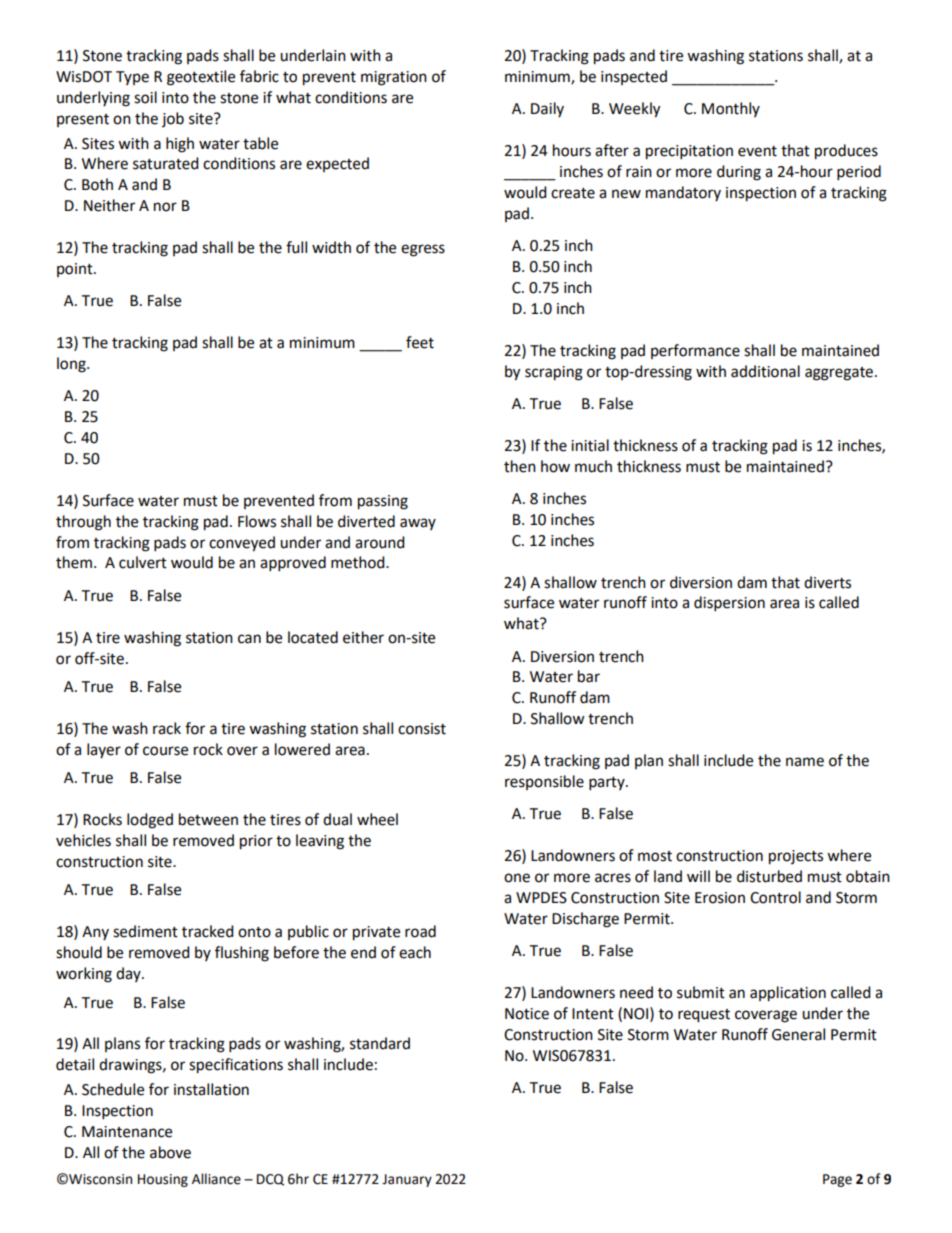 The width and height of the screenshot is (952, 1233). What do you see at coordinates (170, 1152) in the screenshot?
I see `above` at bounding box center [170, 1152].
